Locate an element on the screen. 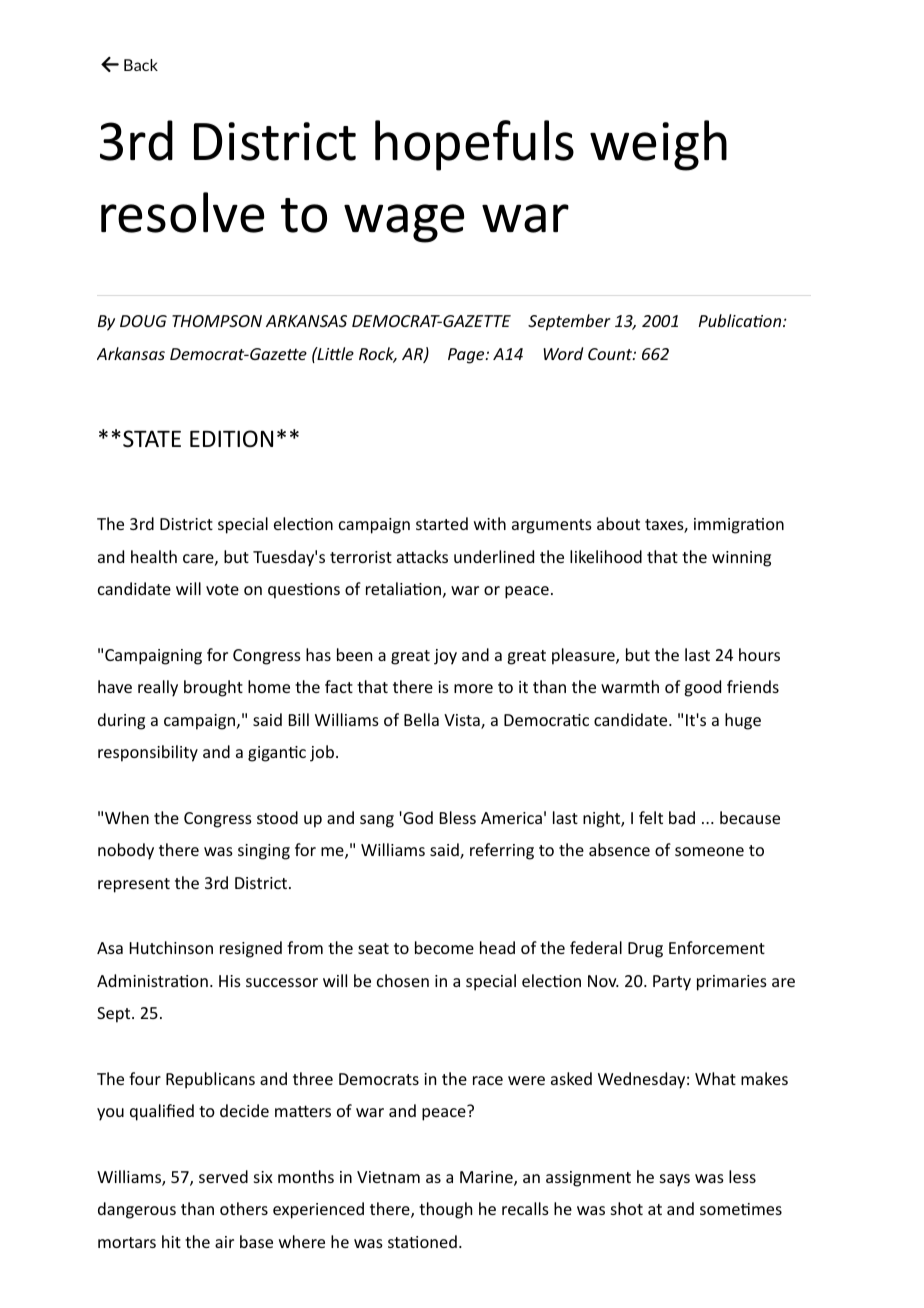 The width and height of the screenshot is (924, 1308). Page is located at coordinates (467, 356).
